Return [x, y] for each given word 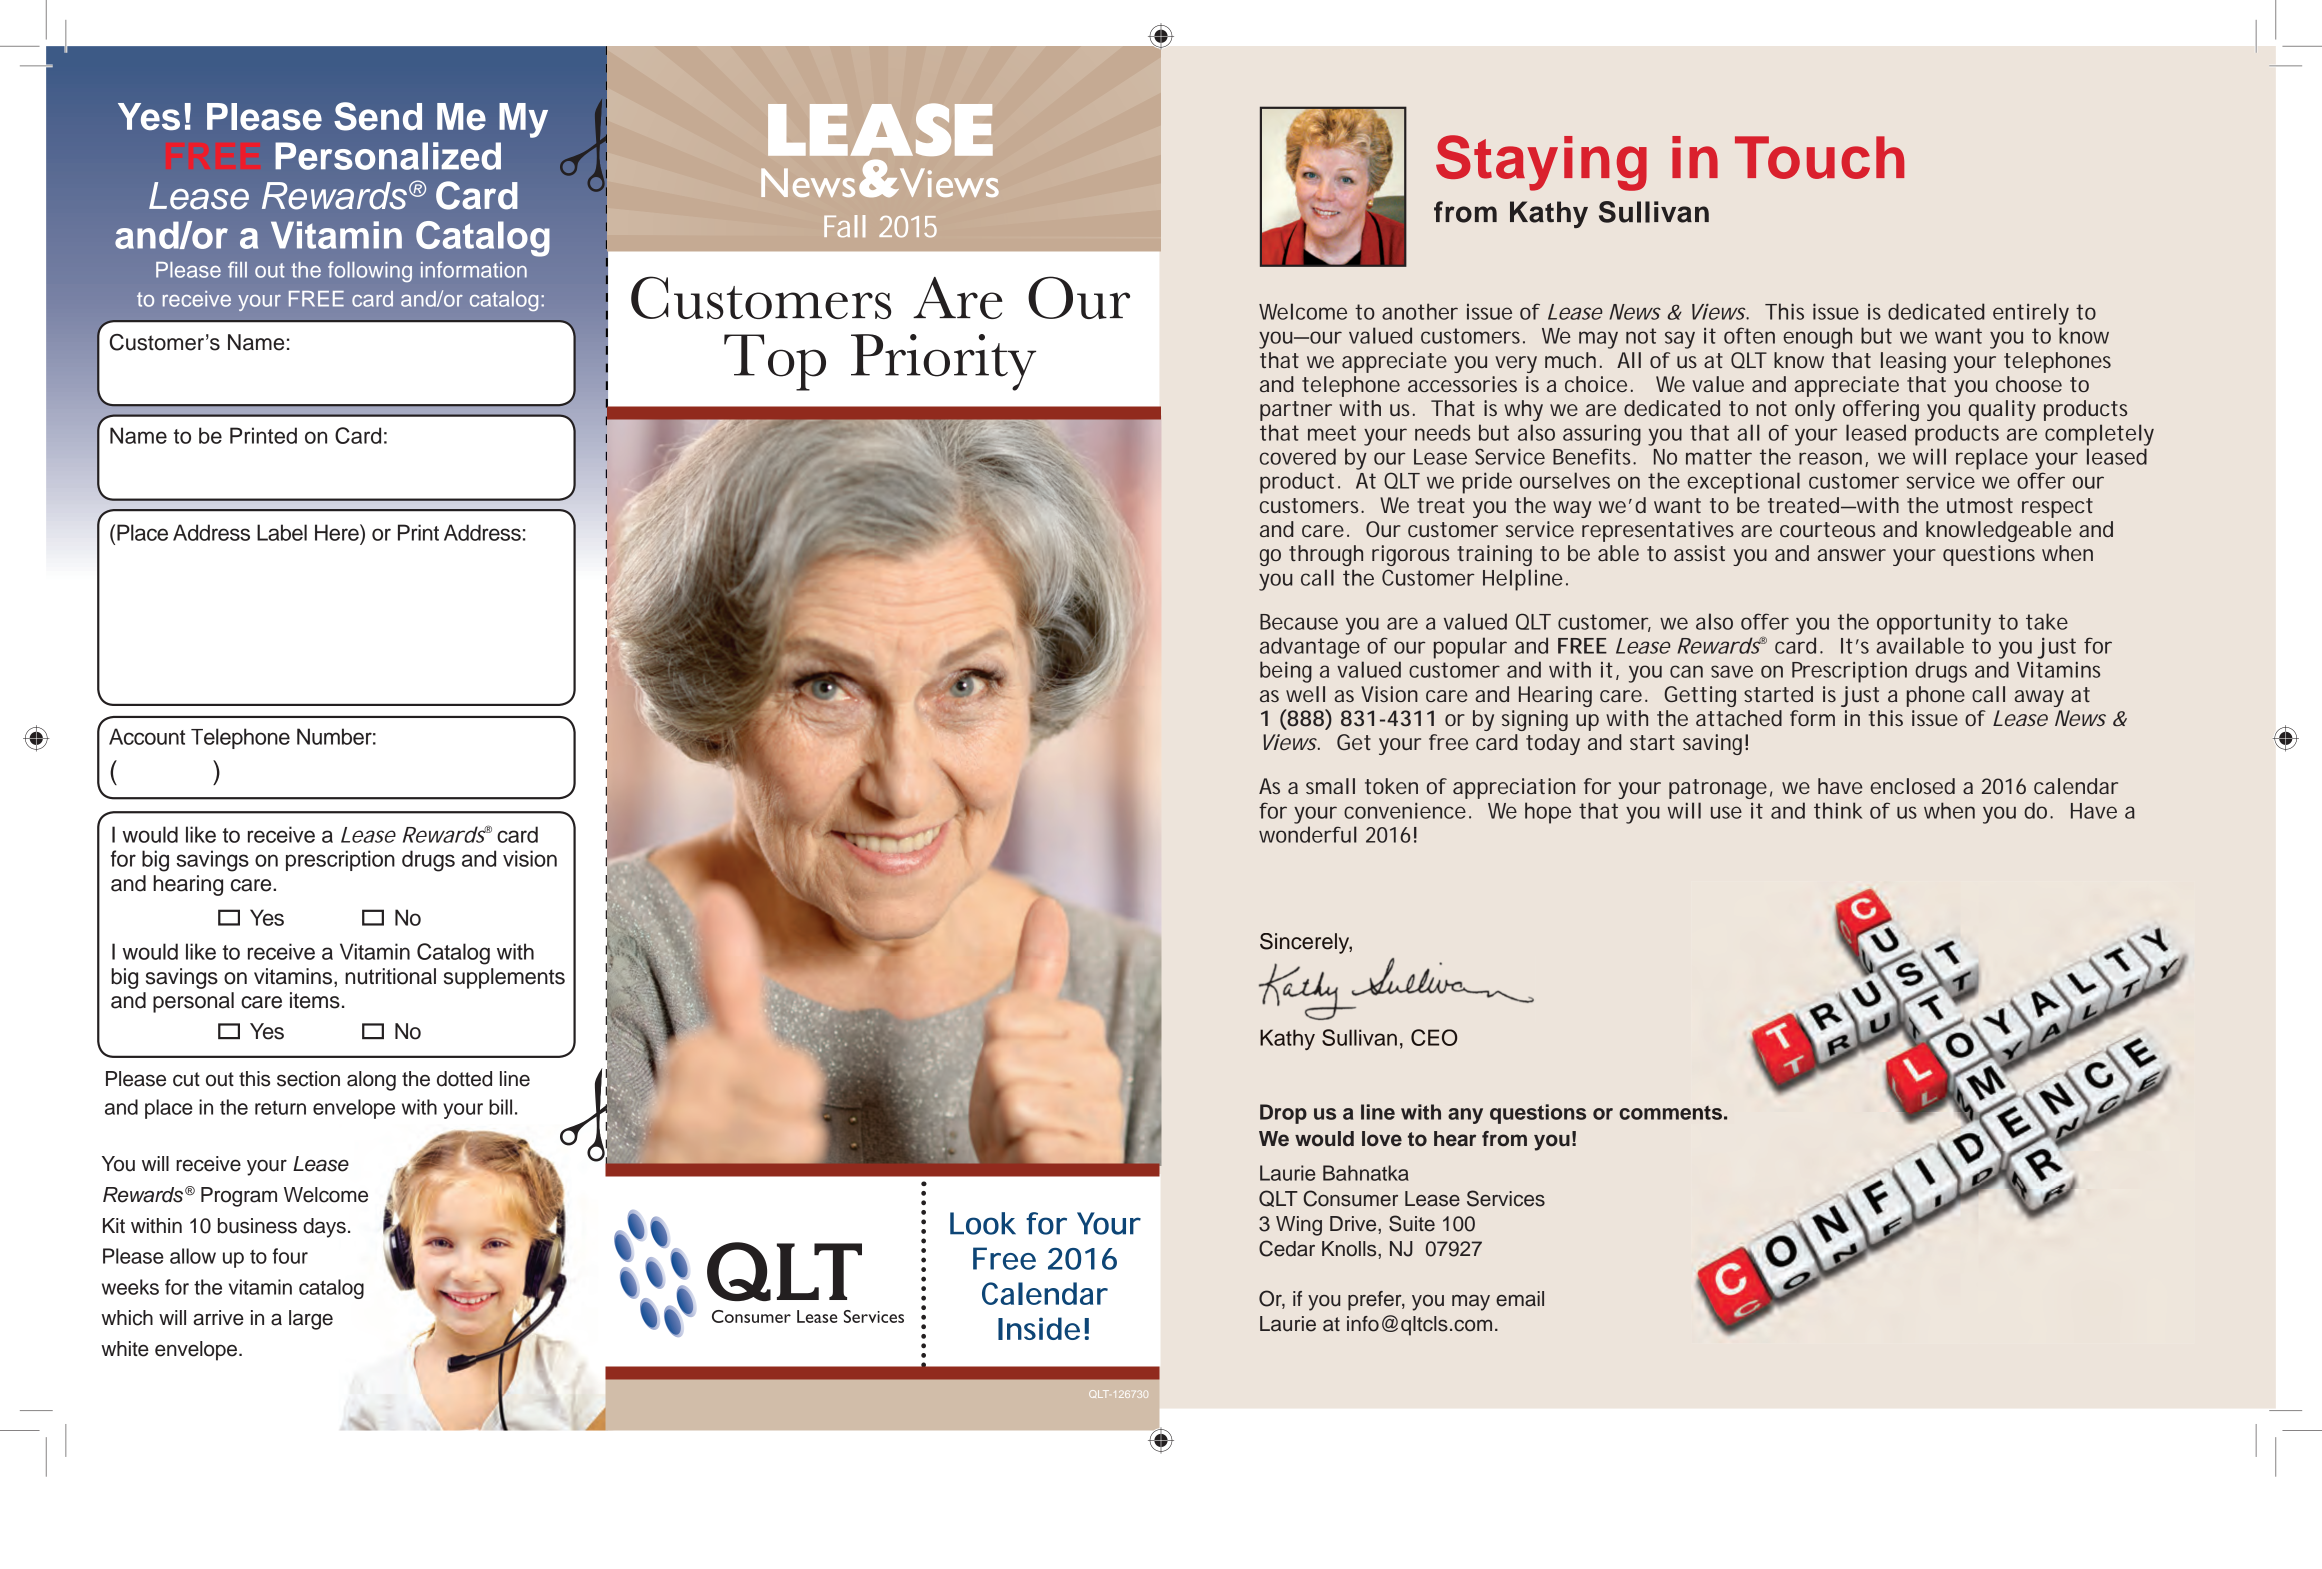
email [1520, 1299]
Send [378, 116]
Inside [1039, 1328]
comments [1670, 1113]
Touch [1819, 157]
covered [1298, 456]
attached [1739, 718]
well [1305, 694]
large [311, 1320]
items [315, 1000]
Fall [844, 226]
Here [338, 532]
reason [1830, 458]
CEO [1434, 1037]
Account [147, 736]
